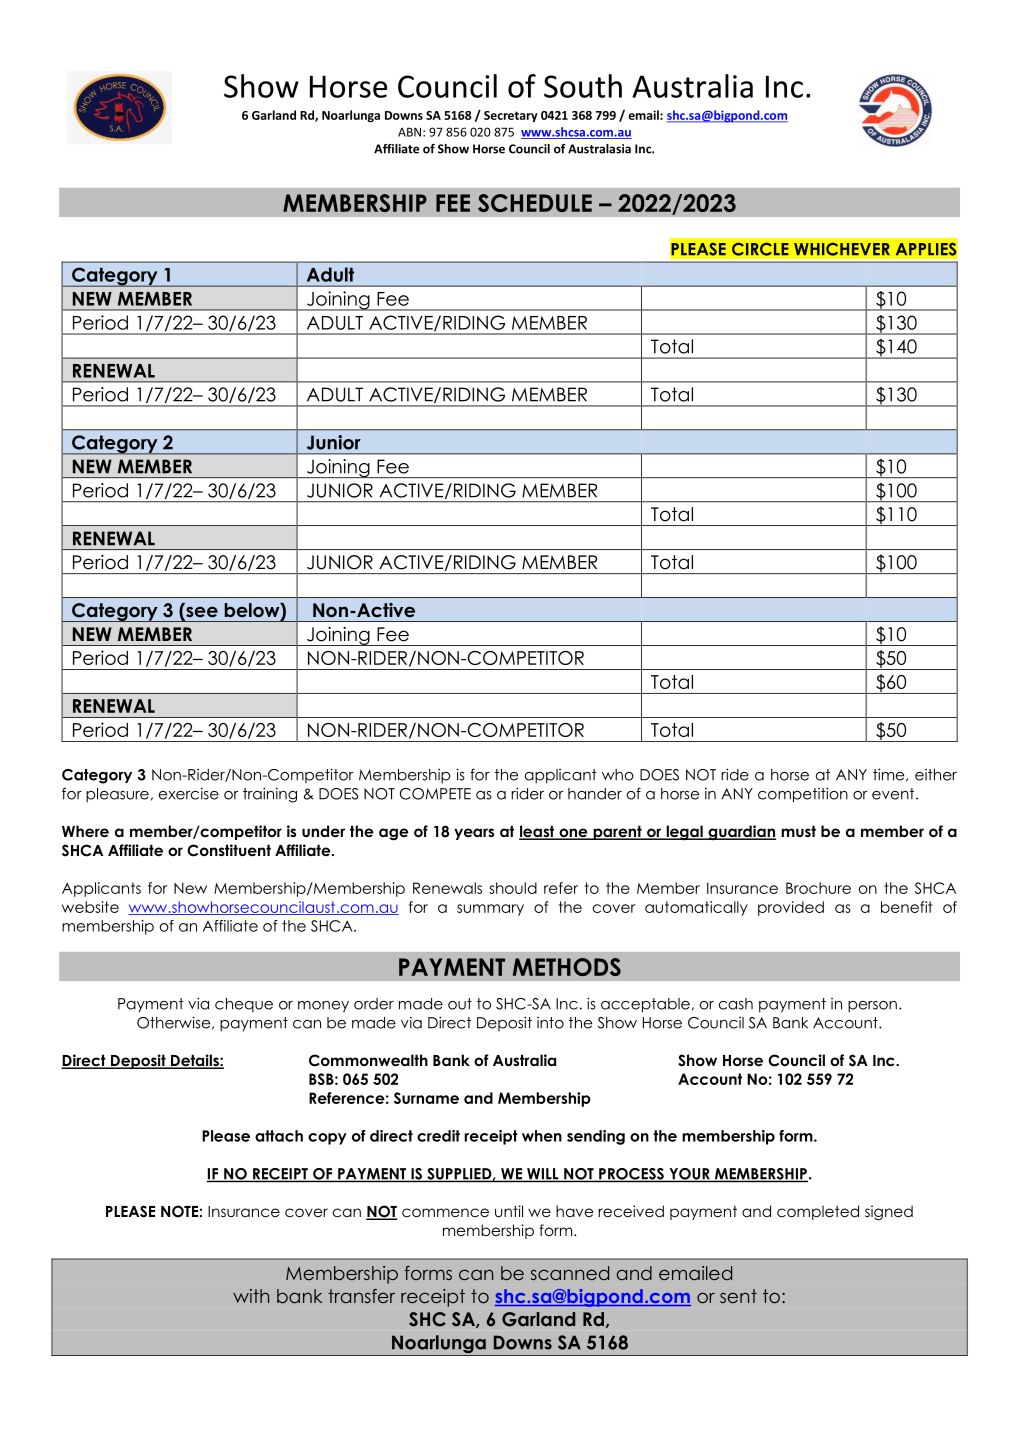 This screenshot has height=1442, width=1019. What do you see at coordinates (760, 249) in the screenshot?
I see `CIRCLE` at bounding box center [760, 249].
